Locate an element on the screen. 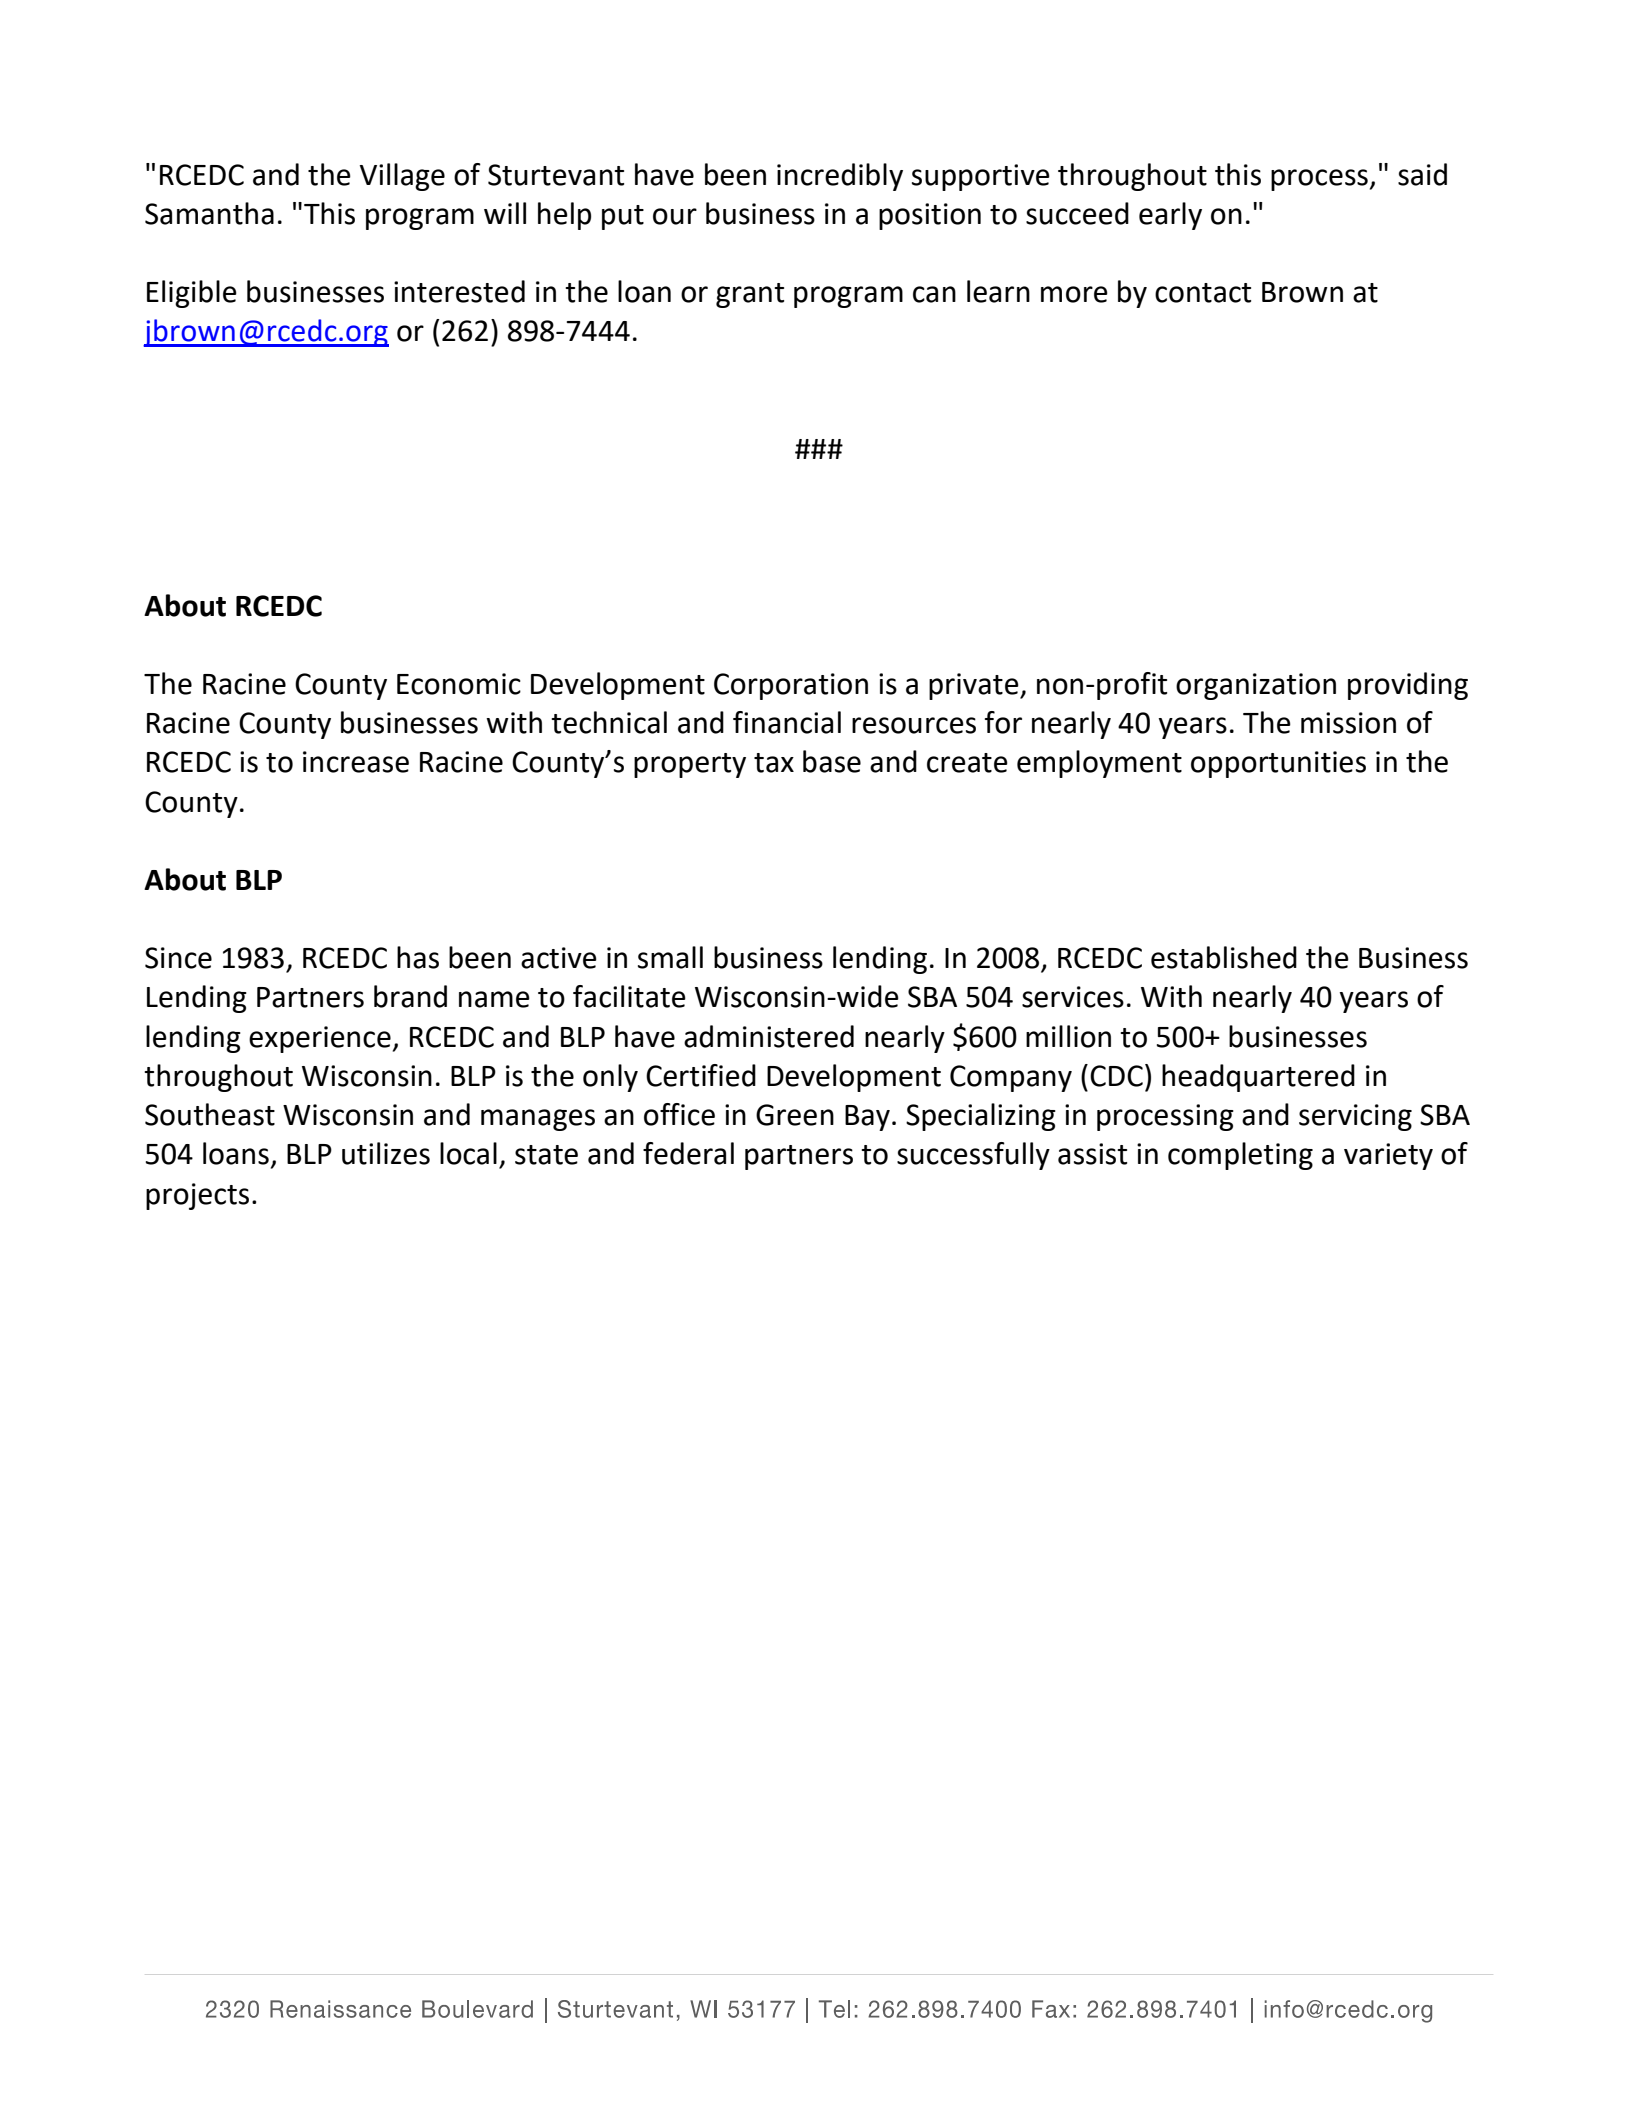 This screenshot has height=2119, width=1638. utilizes is located at coordinates (386, 1153).
